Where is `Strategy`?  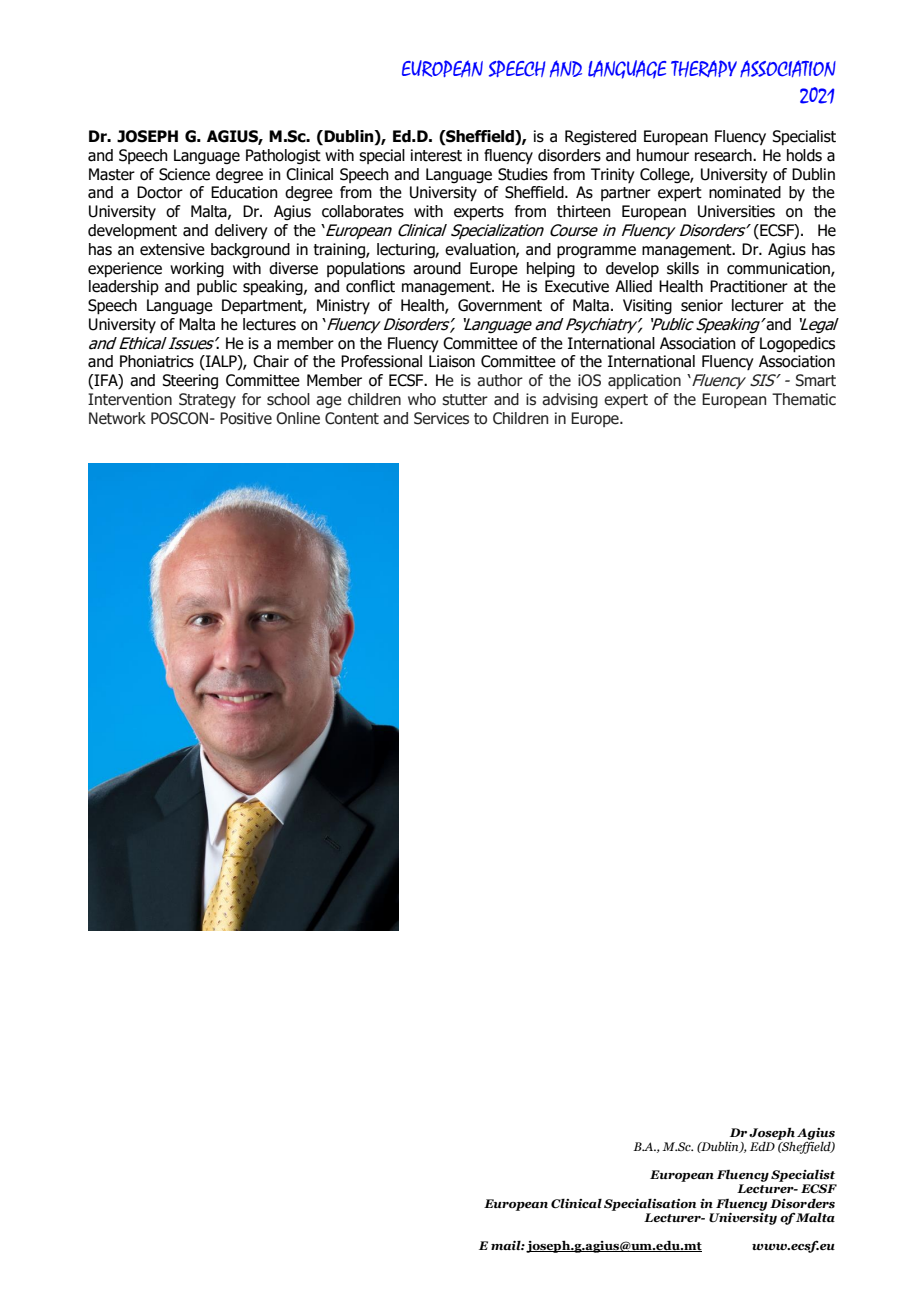 Strategy is located at coordinates (207, 400).
